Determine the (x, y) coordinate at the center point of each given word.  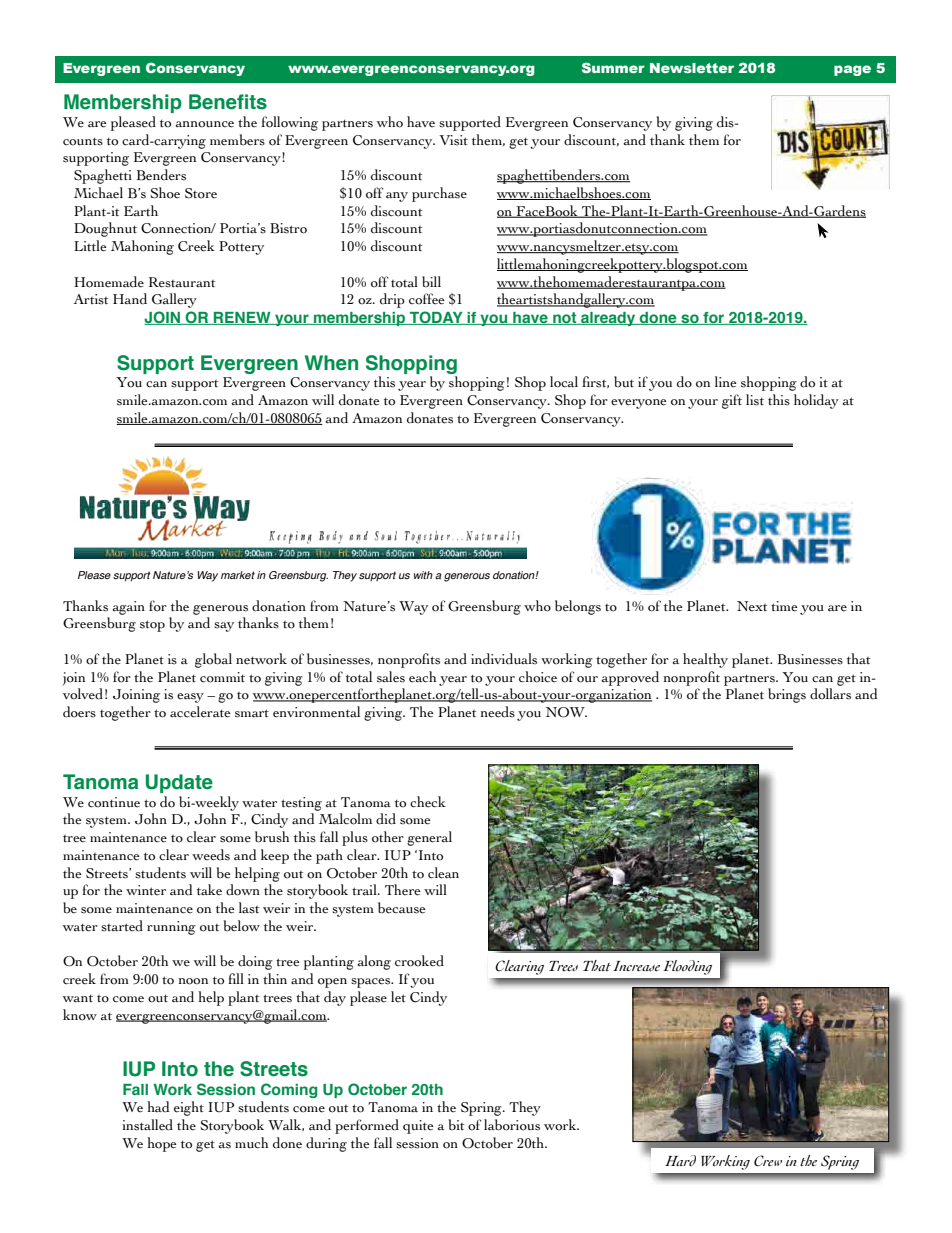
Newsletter (692, 68)
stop (152, 626)
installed (147, 1125)
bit (456, 1125)
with (423, 575)
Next (752, 606)
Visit (453, 140)
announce (204, 124)
